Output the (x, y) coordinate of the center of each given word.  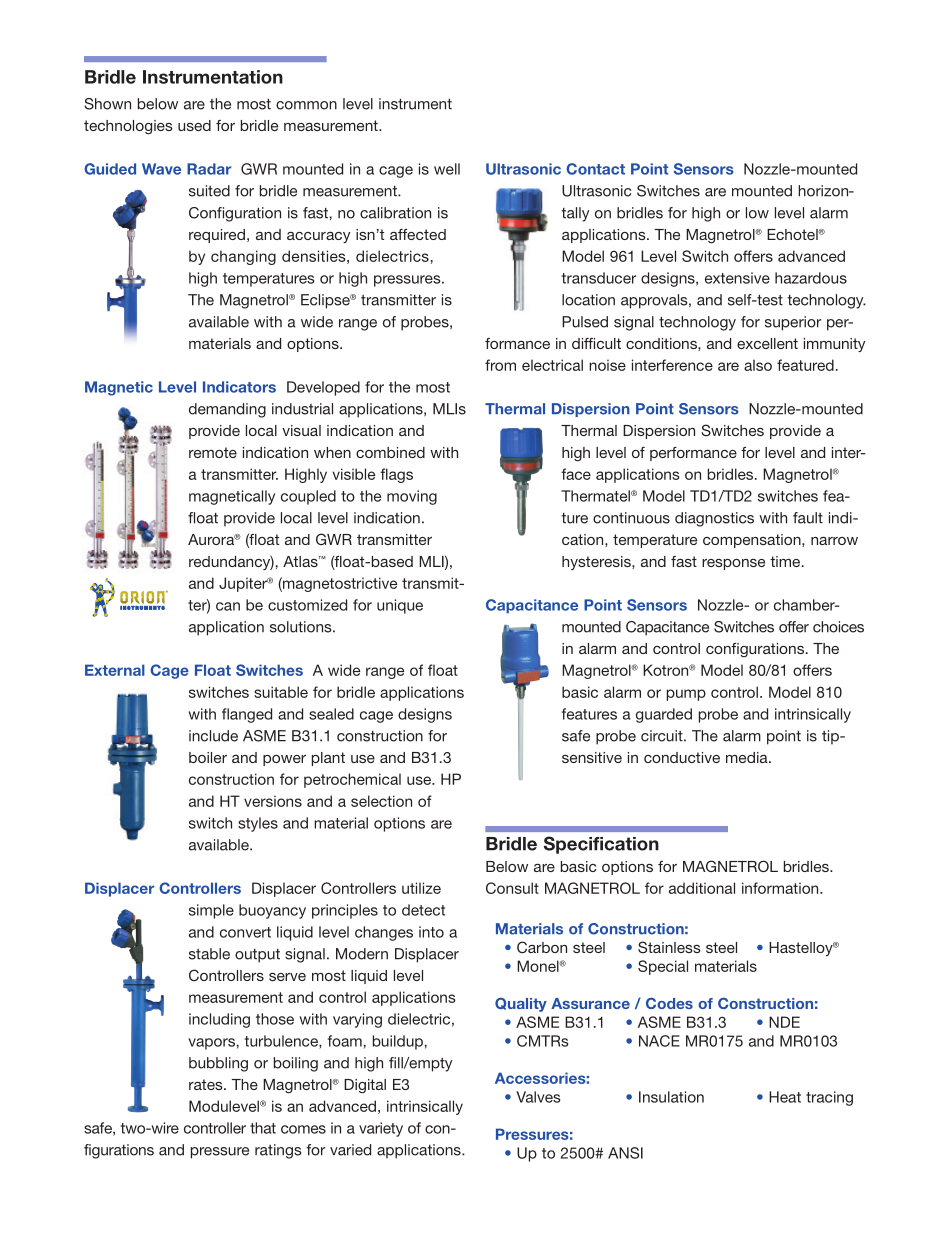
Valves (538, 1097)
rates (207, 1084)
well (447, 169)
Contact (595, 169)
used (194, 125)
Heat (785, 1097)
